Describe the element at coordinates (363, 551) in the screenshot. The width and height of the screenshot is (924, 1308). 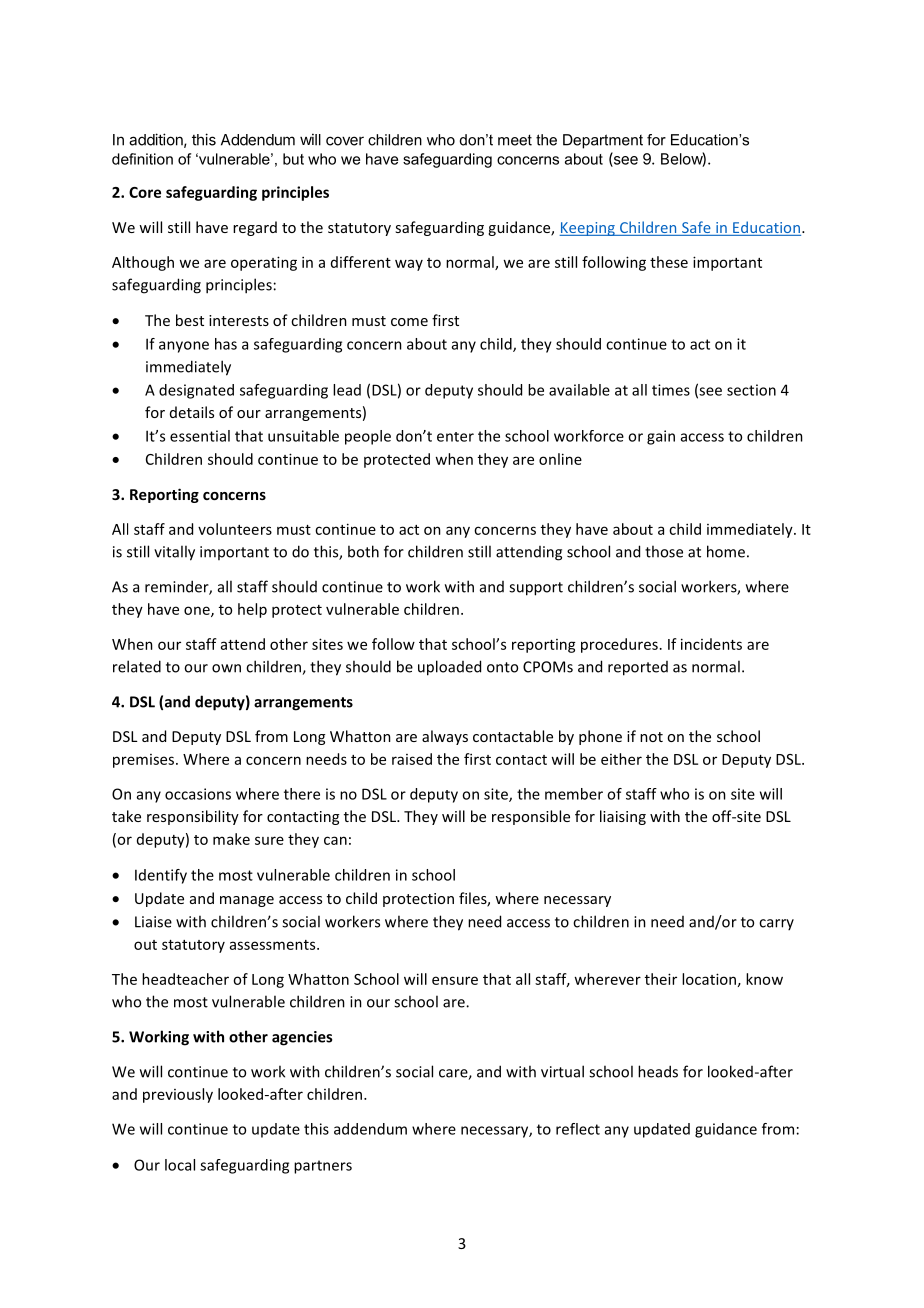
I see `both` at that location.
